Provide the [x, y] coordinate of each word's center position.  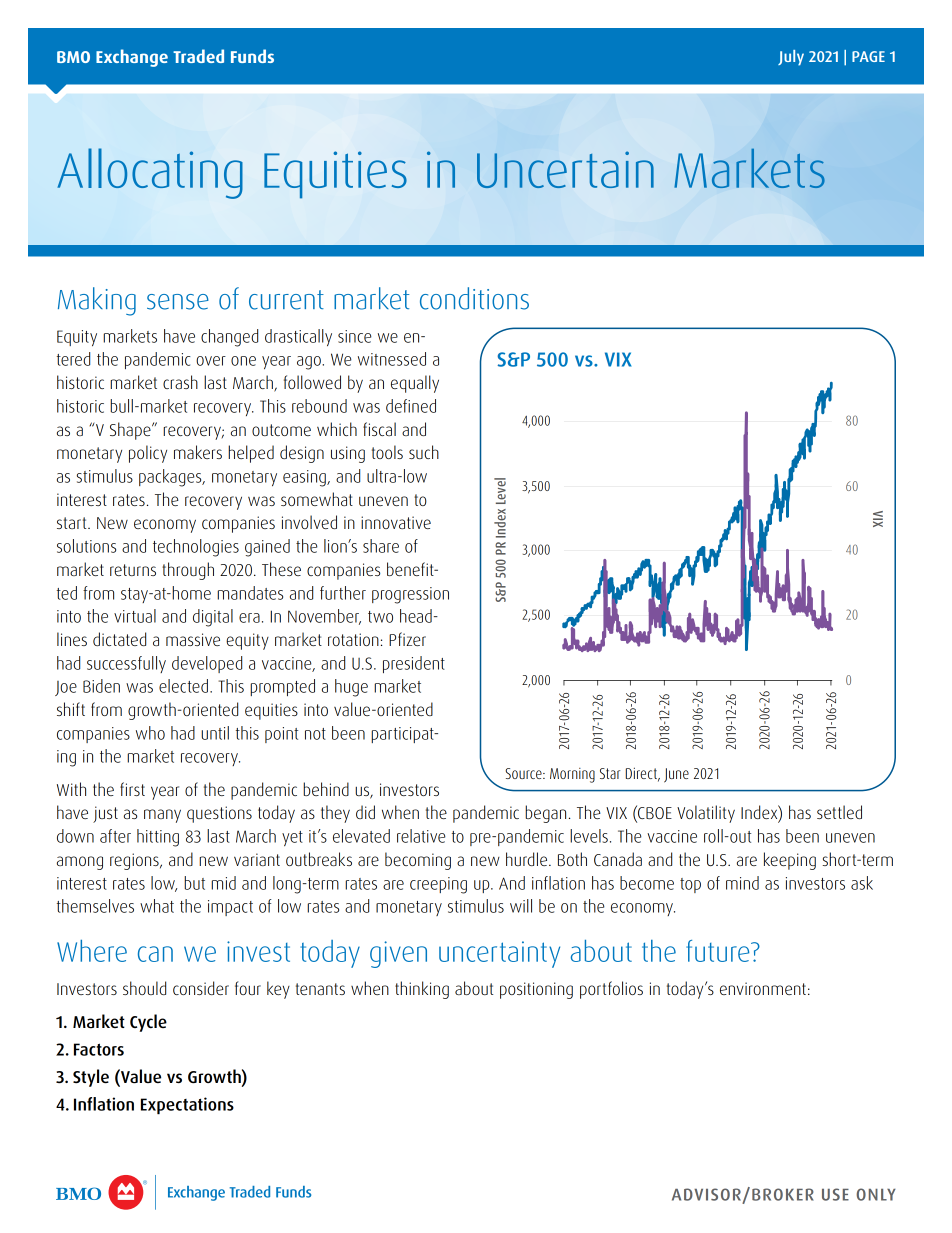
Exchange [132, 58]
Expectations [187, 1106]
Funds [252, 56]
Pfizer [407, 639]
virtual [135, 616]
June [676, 775]
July [791, 58]
